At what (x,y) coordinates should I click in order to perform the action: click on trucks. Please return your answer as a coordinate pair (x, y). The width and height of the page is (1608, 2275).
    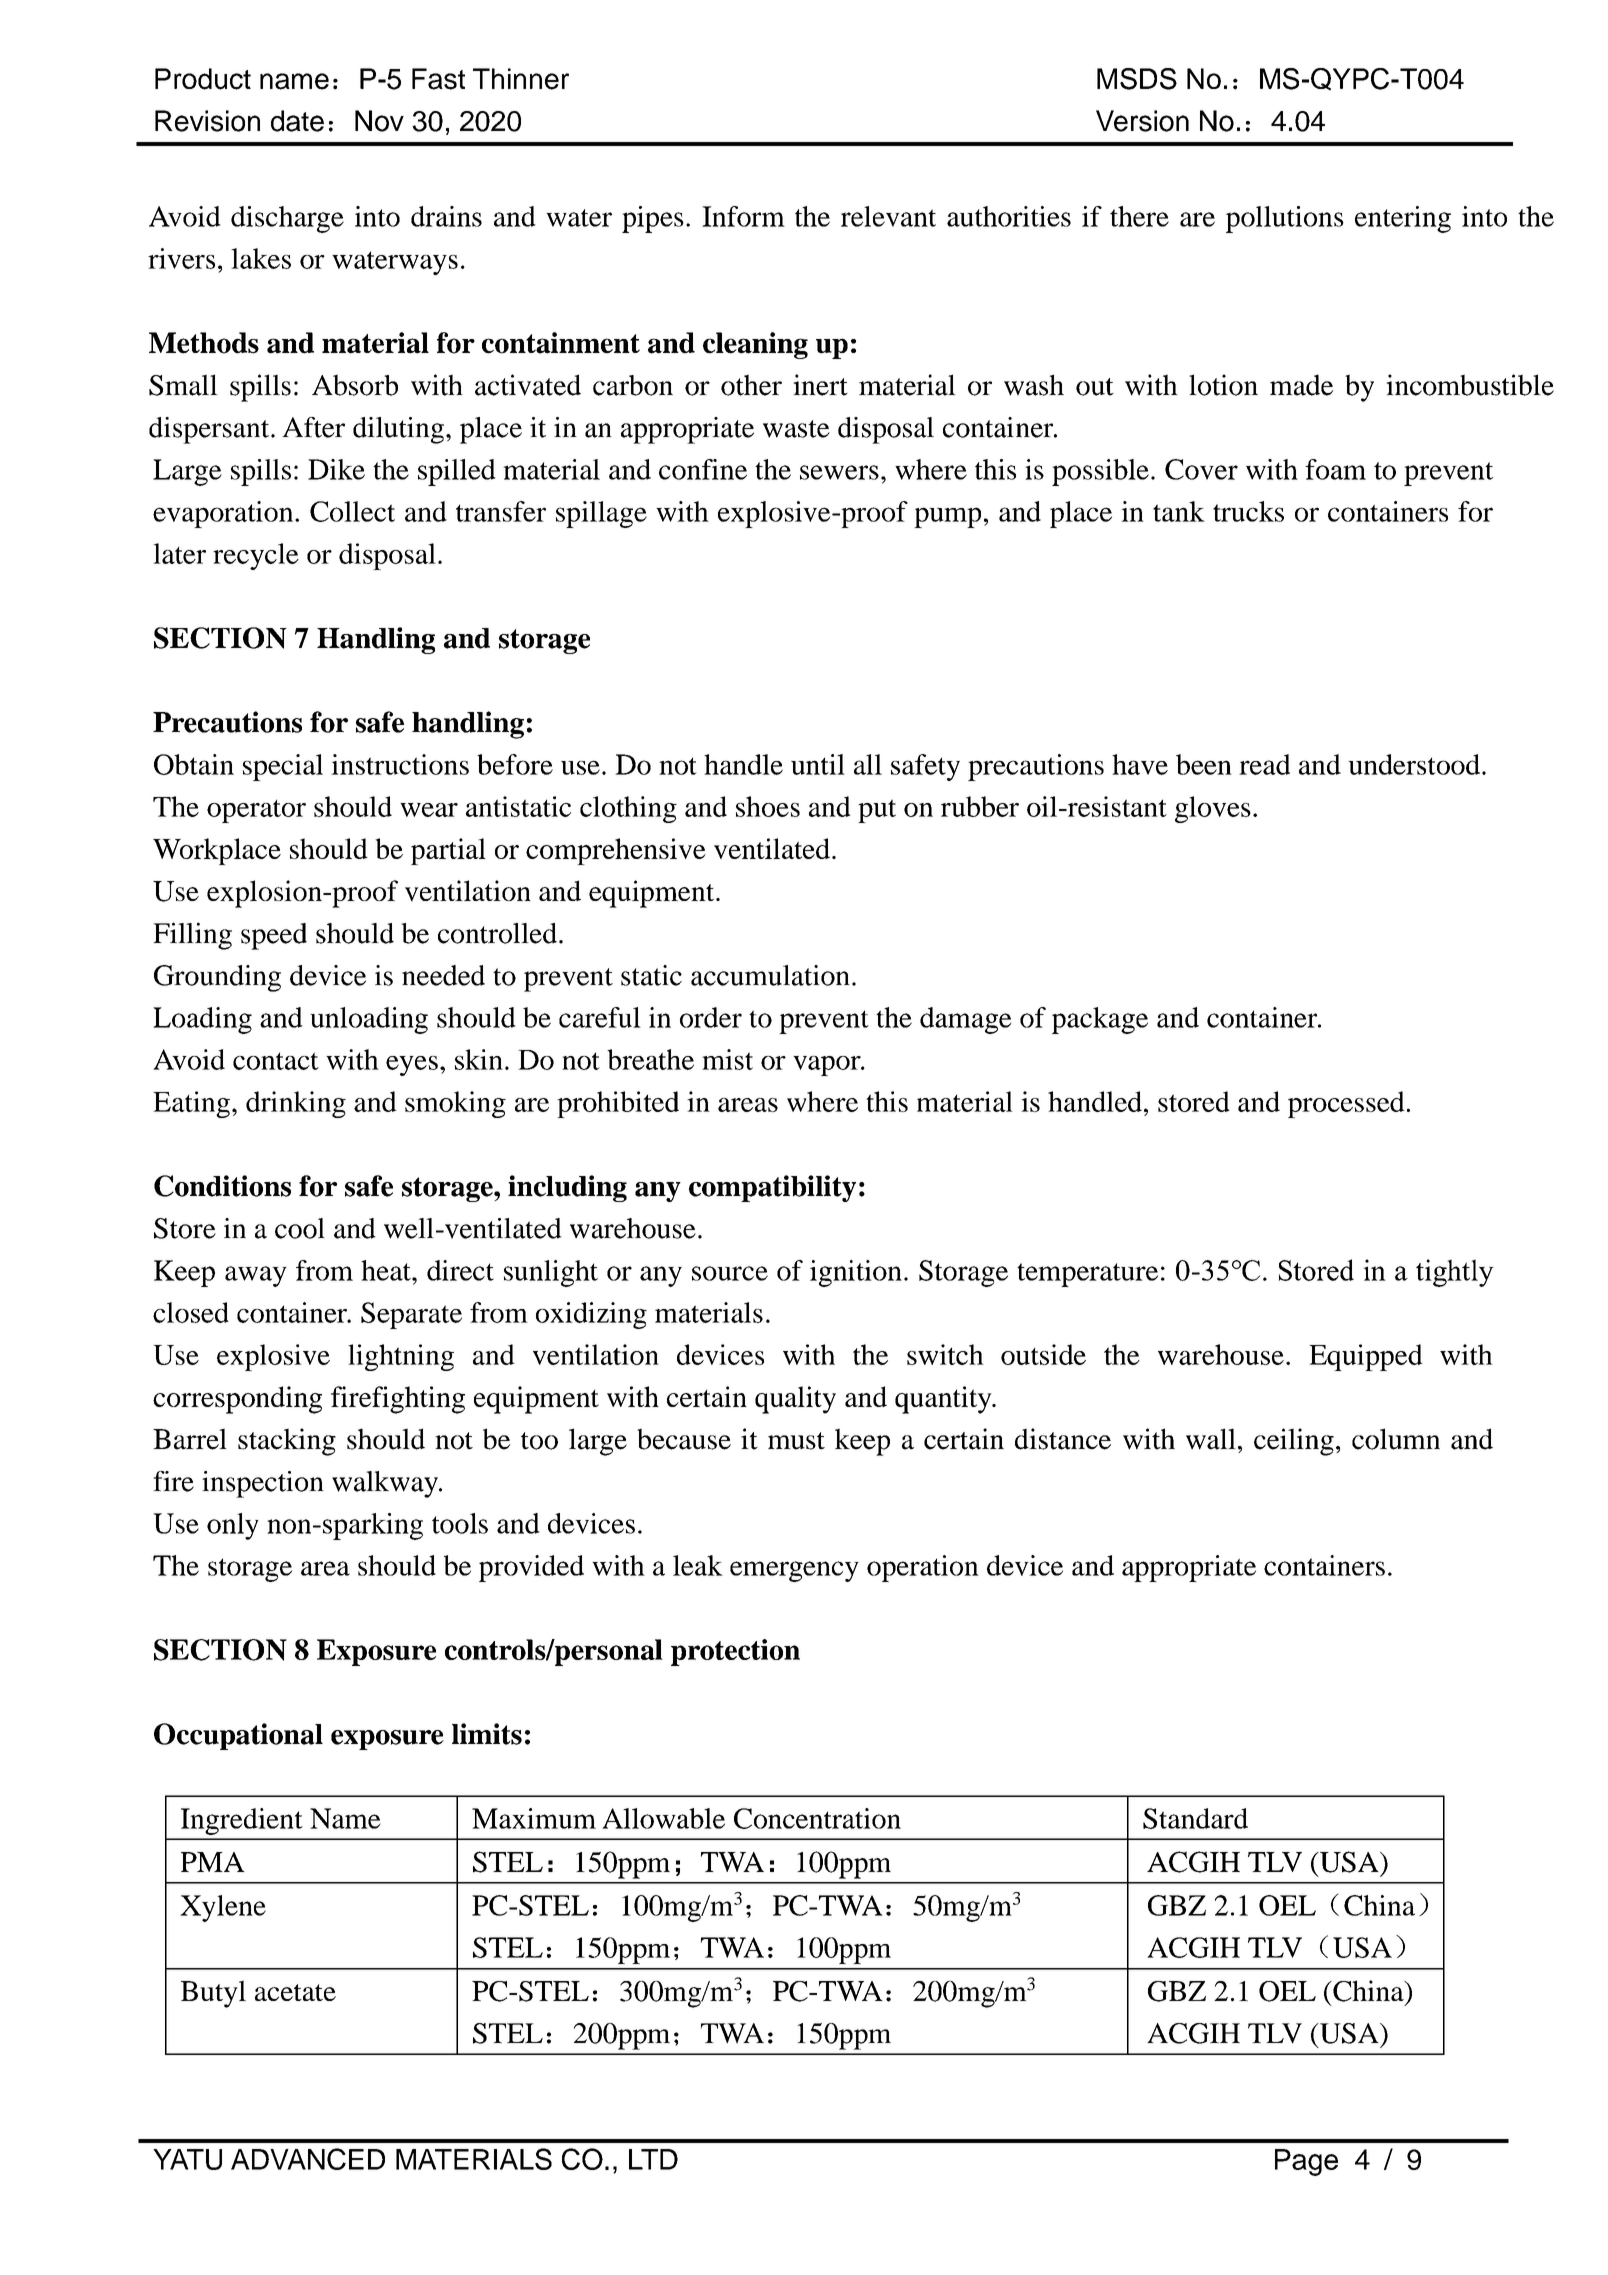
    Looking at the image, I should click on (1248, 511).
